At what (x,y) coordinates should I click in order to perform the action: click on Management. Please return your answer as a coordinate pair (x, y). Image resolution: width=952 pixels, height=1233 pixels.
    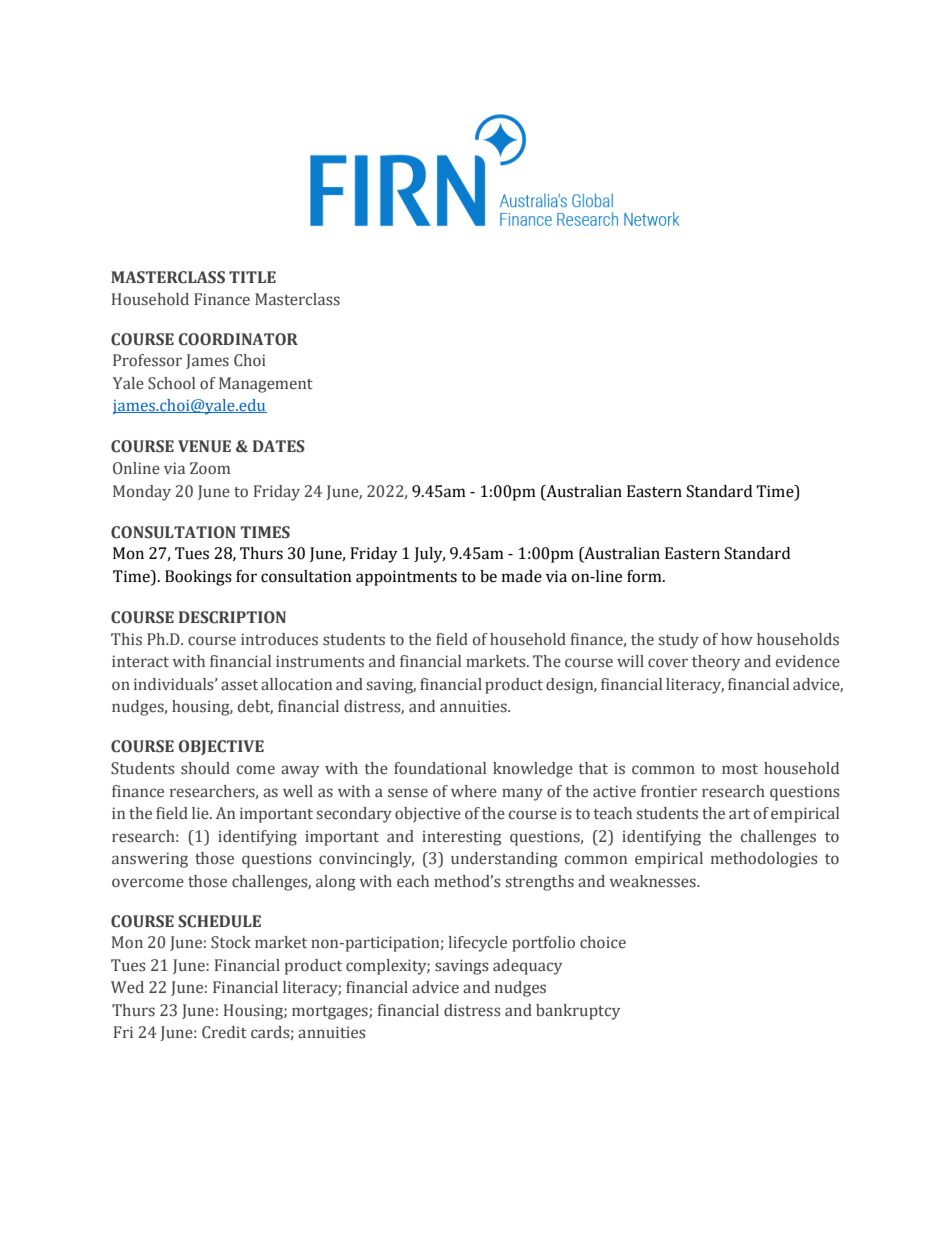
    Looking at the image, I should click on (266, 385).
